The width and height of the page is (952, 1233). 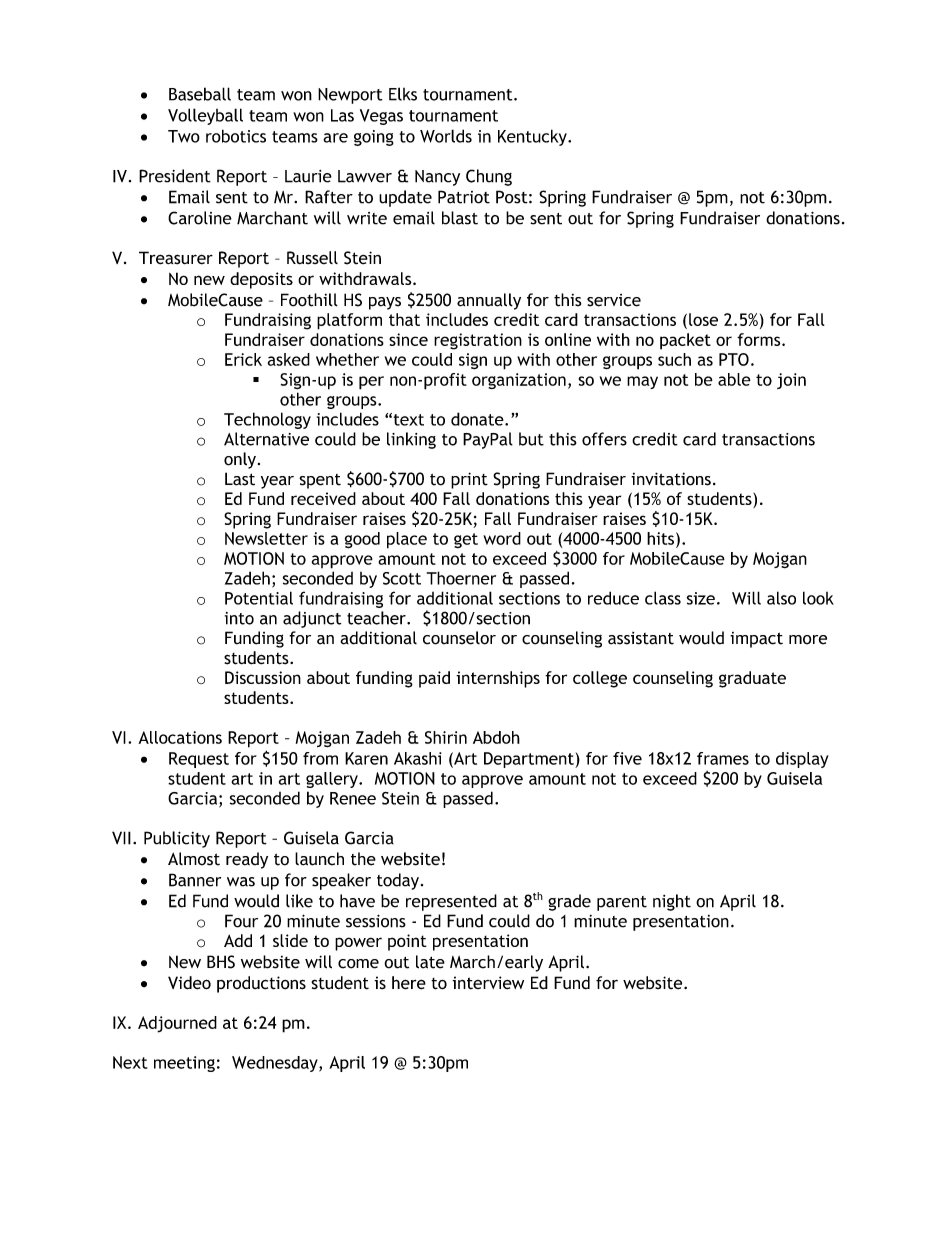 What do you see at coordinates (184, 1064) in the page?
I see `meeting` at bounding box center [184, 1064].
